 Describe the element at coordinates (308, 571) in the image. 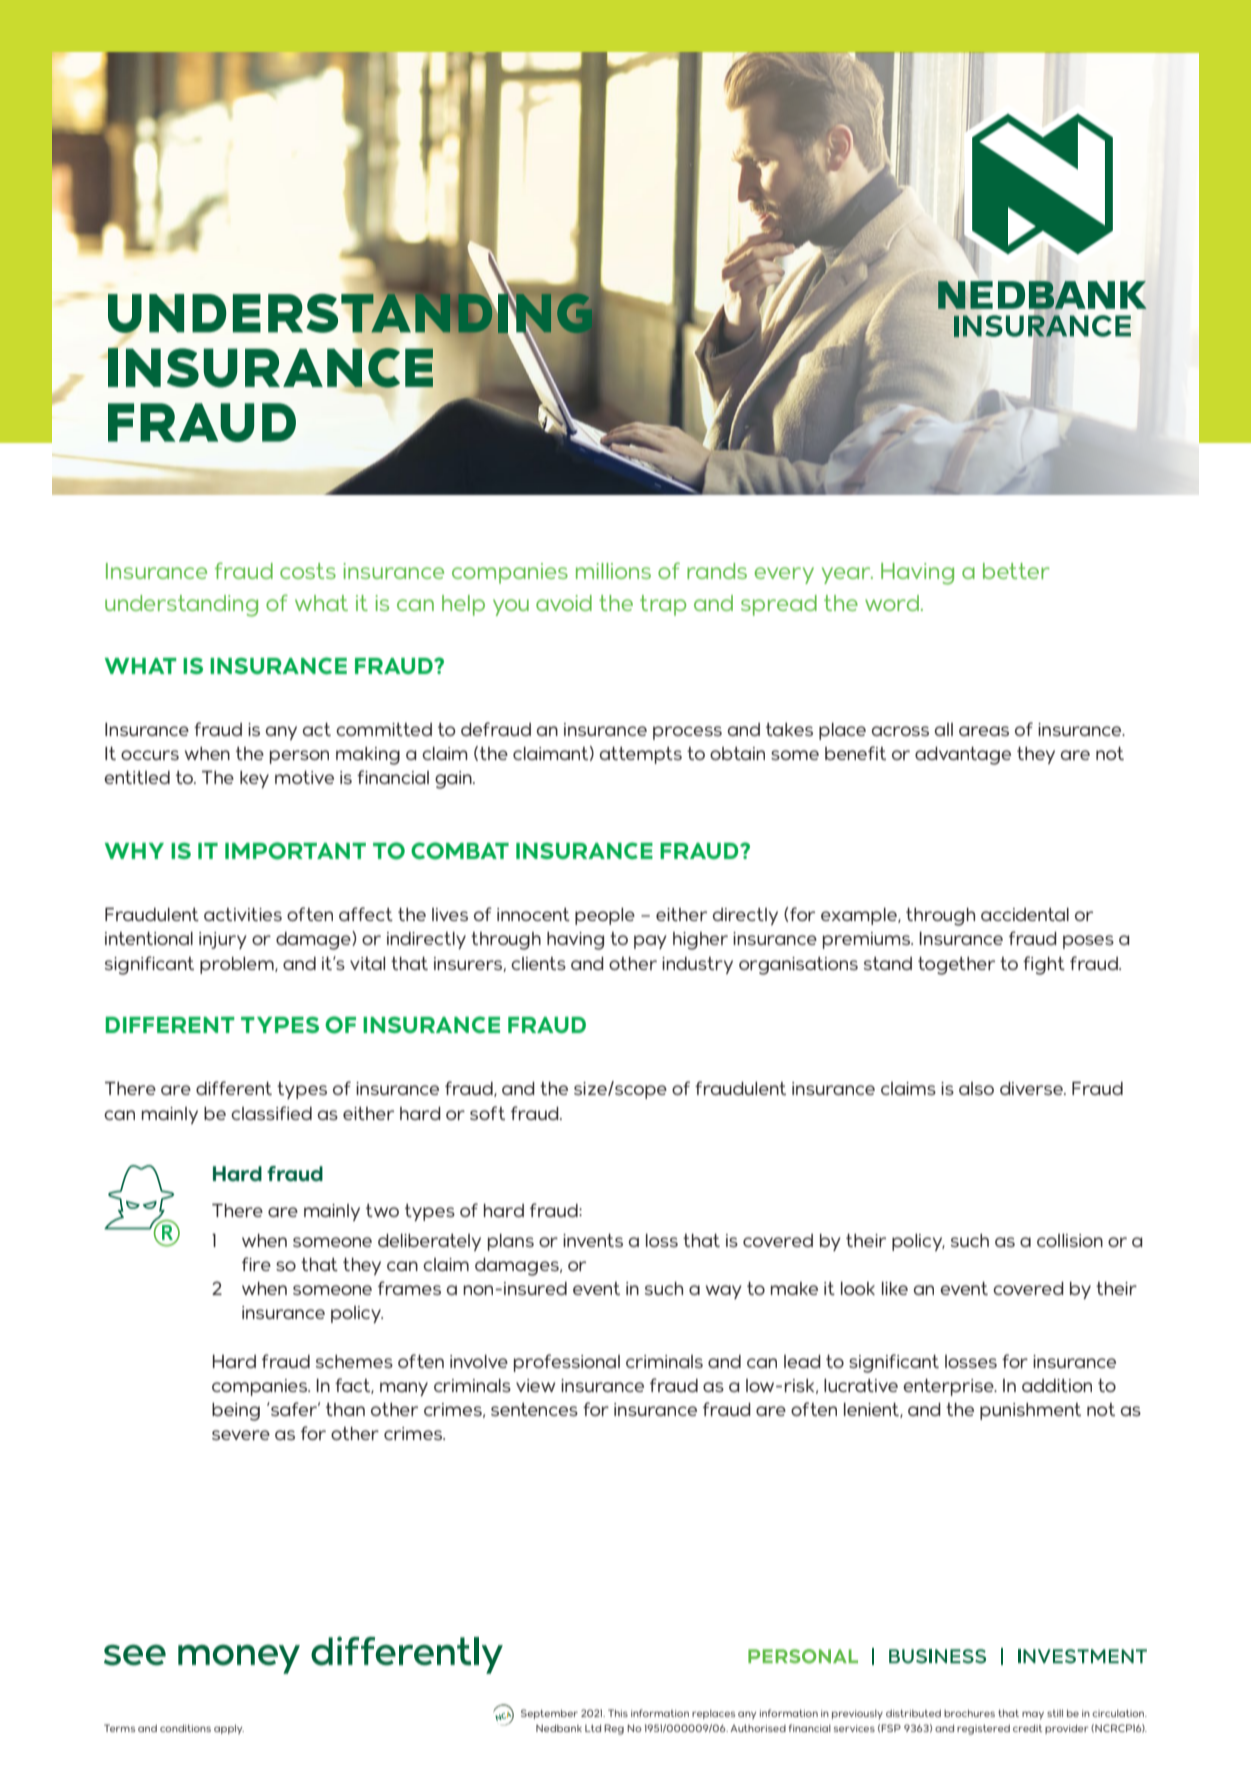

I see `costs` at that location.
